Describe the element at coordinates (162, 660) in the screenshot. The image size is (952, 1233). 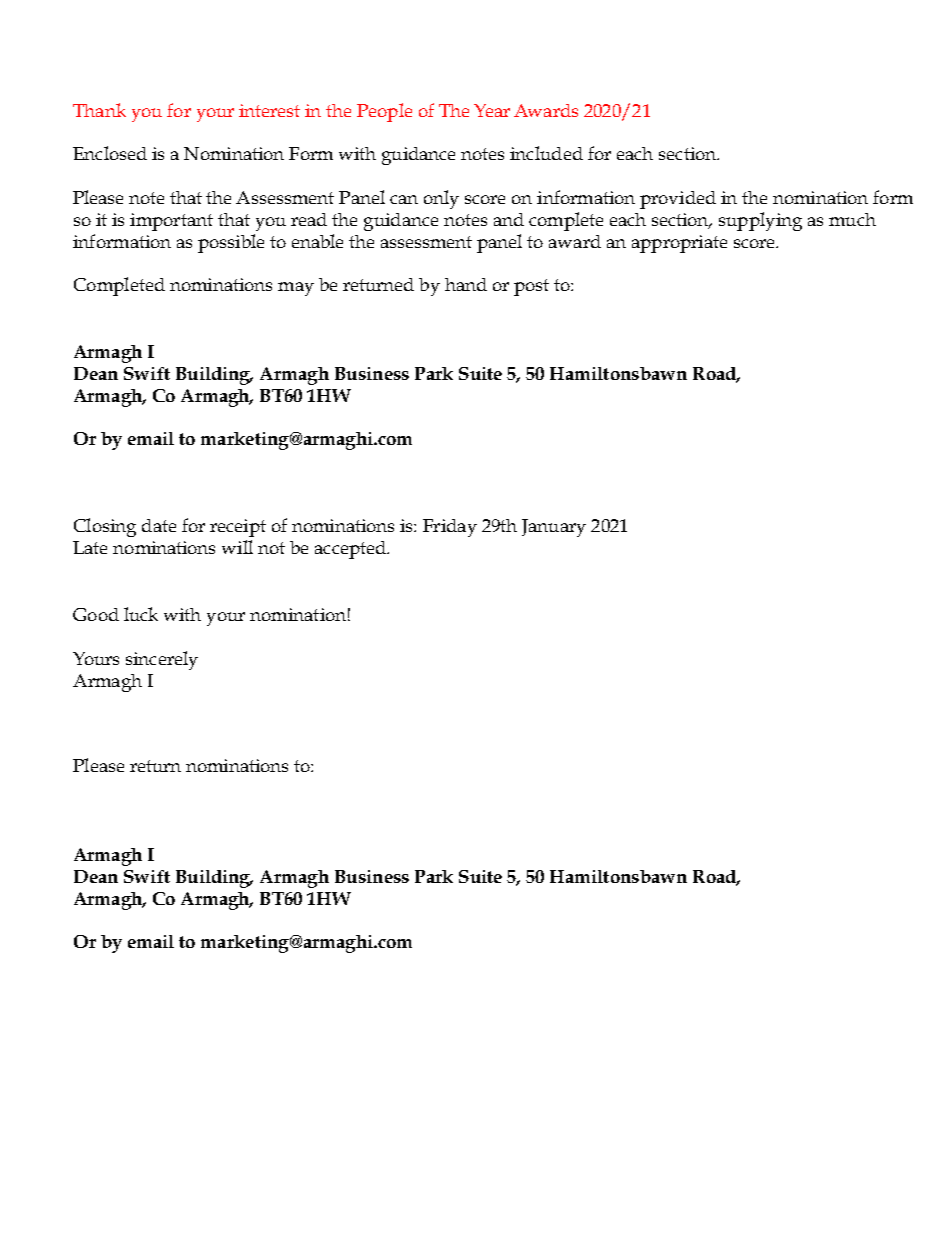
I see `sincerely` at that location.
